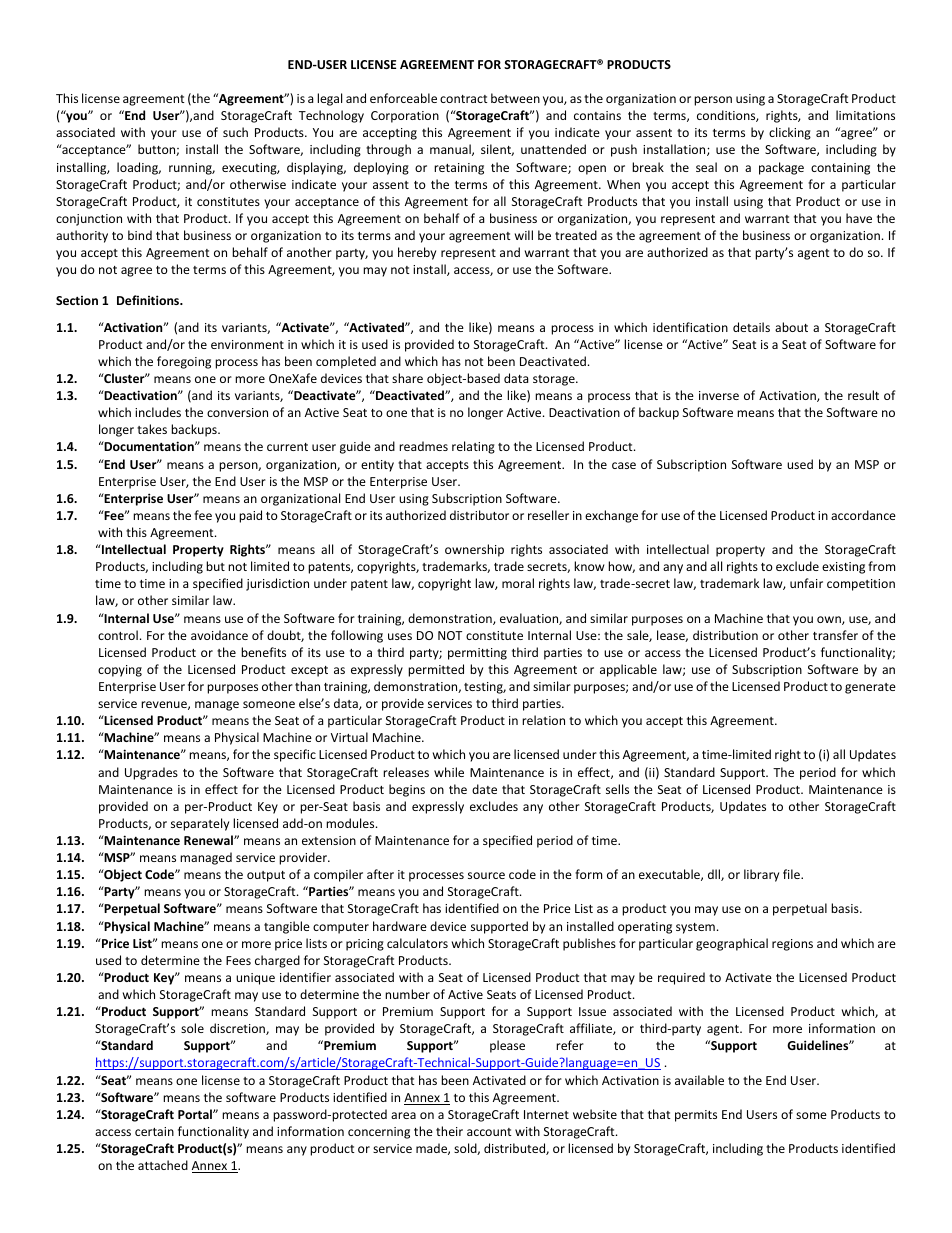 This document has width=952, height=1233. What do you see at coordinates (486, 875) in the document?
I see `source` at bounding box center [486, 875].
